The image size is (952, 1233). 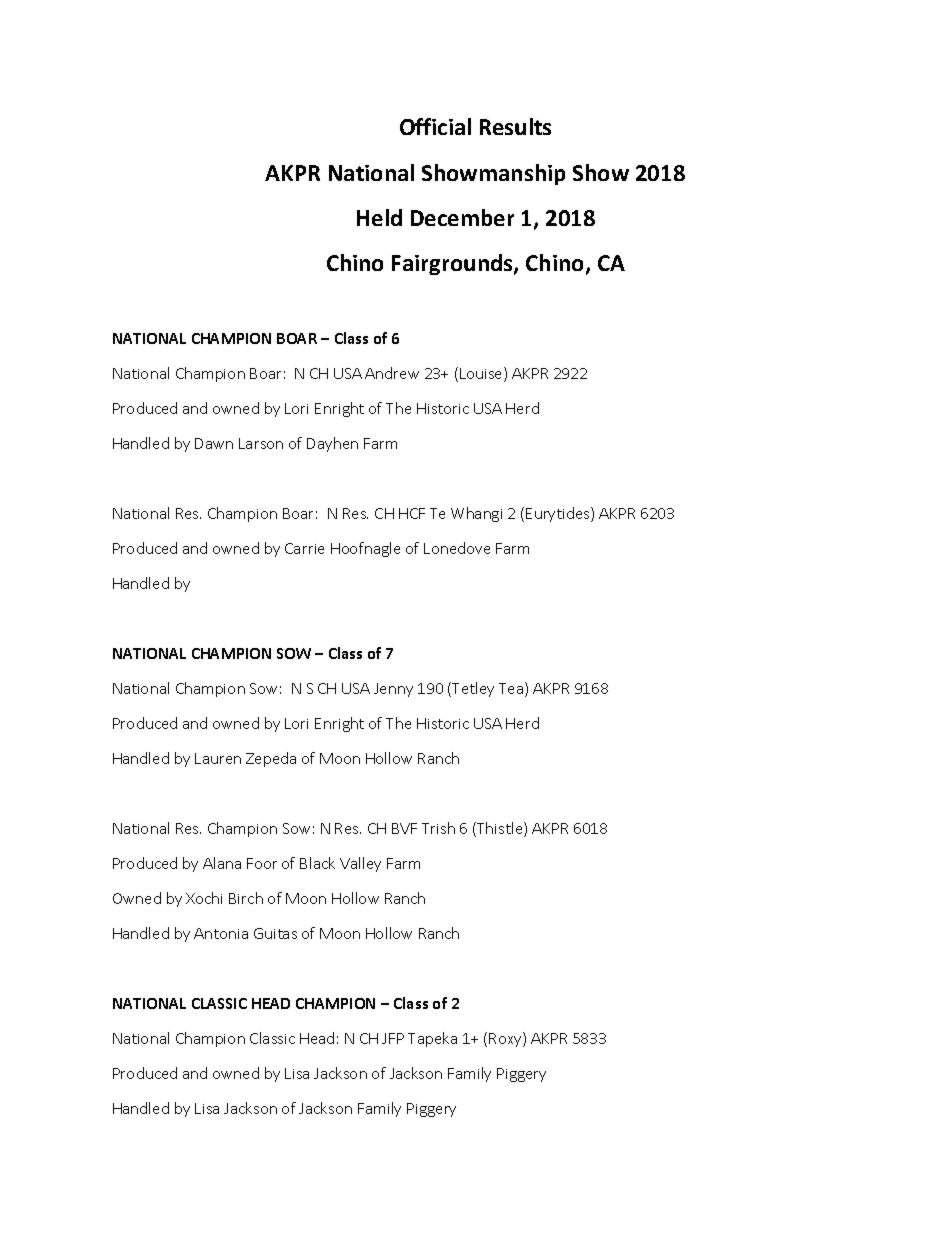 What do you see at coordinates (482, 374) in the image?
I see `Louise` at bounding box center [482, 374].
